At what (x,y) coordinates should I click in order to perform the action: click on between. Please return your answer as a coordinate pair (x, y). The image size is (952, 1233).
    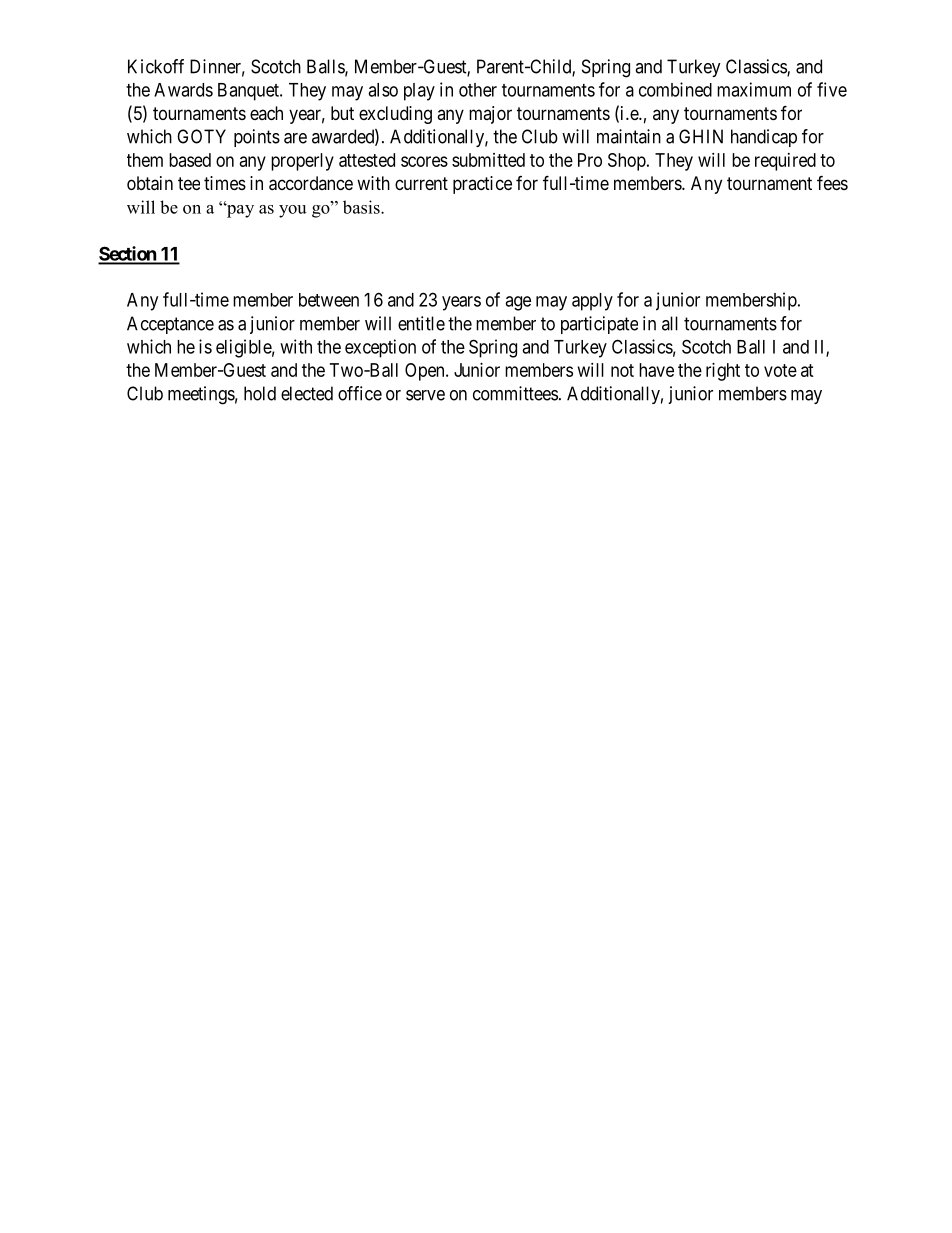
    Looking at the image, I should click on (329, 300).
